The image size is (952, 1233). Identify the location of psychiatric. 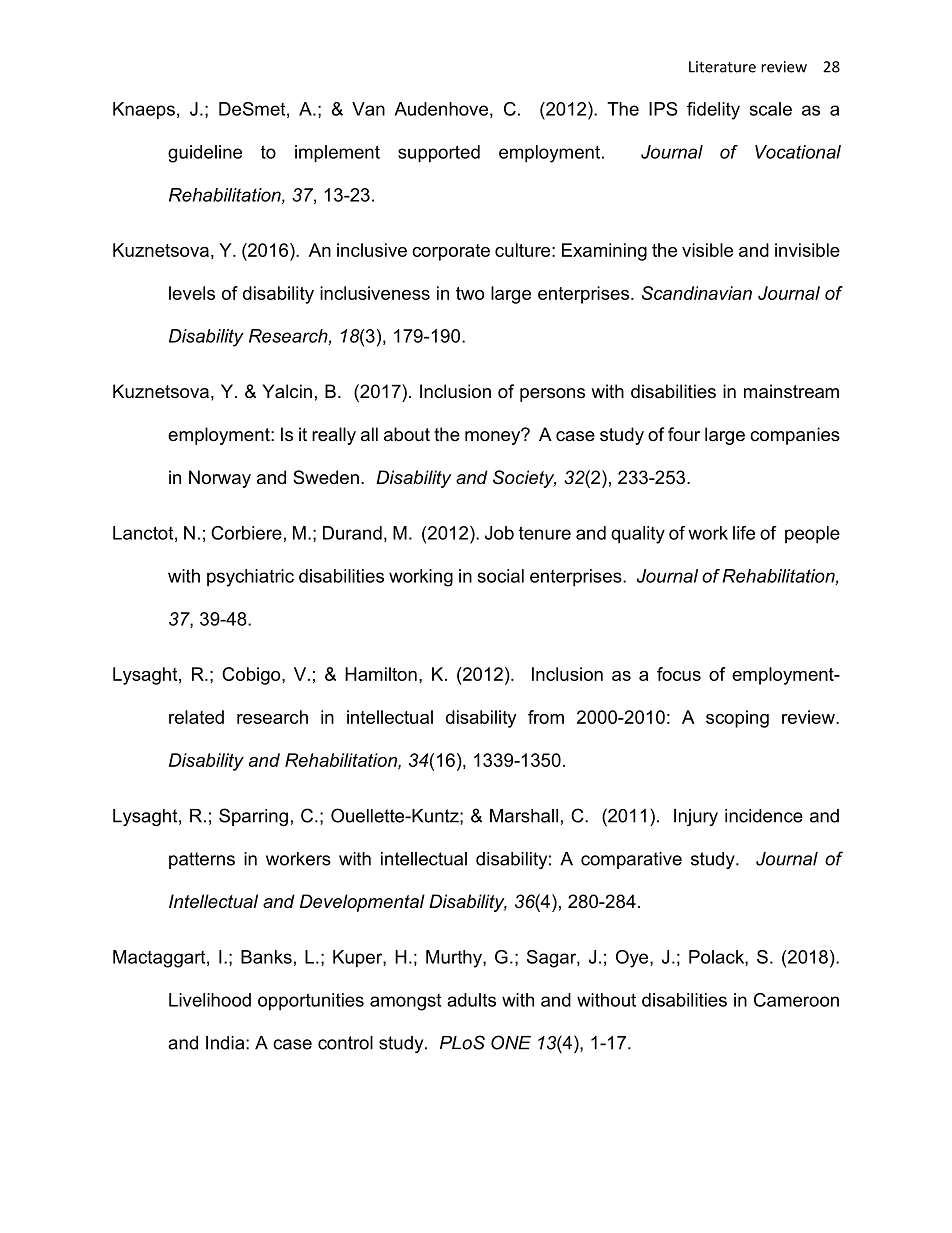
(250, 578).
